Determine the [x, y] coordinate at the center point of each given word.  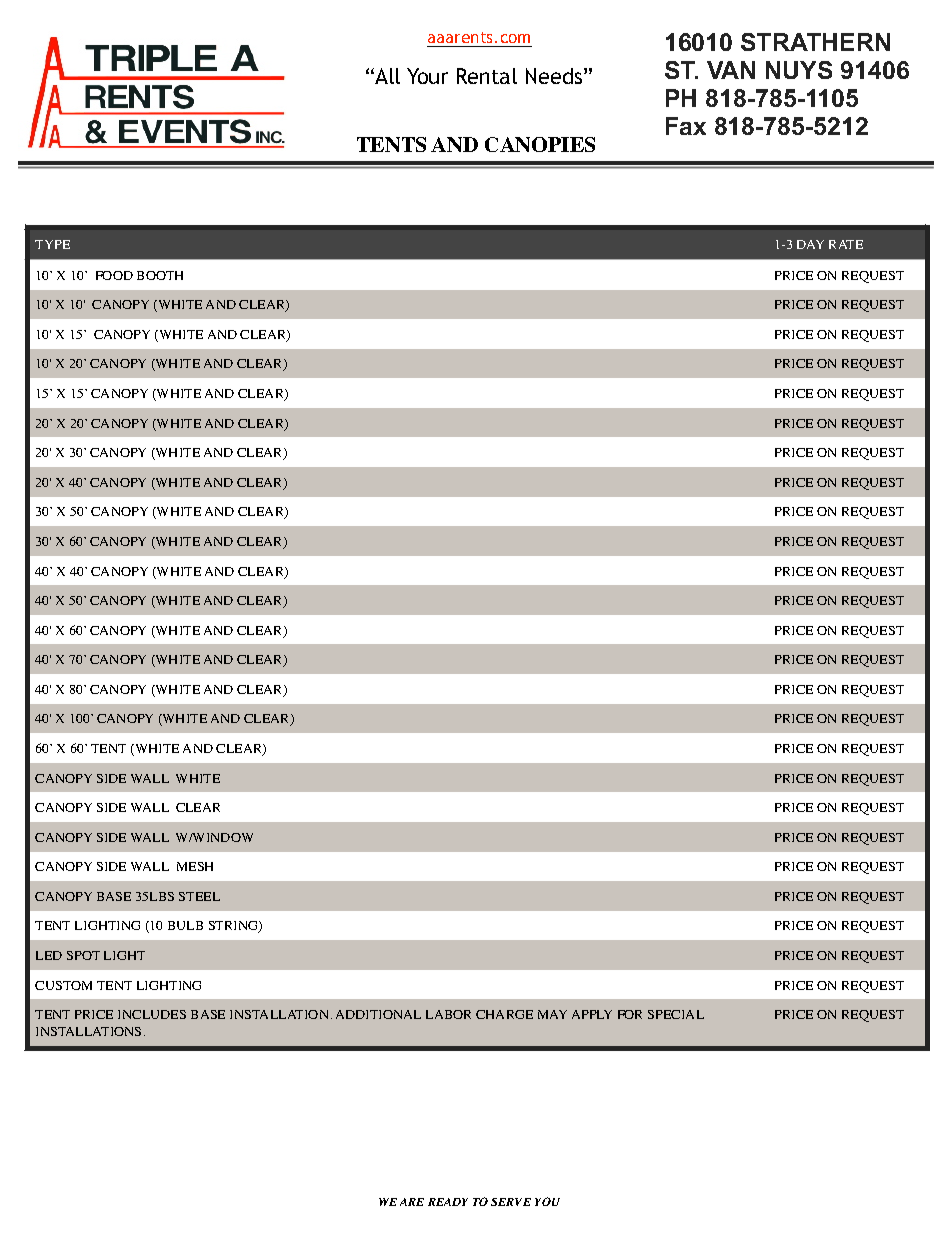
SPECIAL [676, 1014]
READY [448, 1202]
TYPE [52, 244]
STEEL [199, 896]
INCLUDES [152, 1014]
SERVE [511, 1202]
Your [427, 76]
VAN [731, 70]
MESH [195, 866]
